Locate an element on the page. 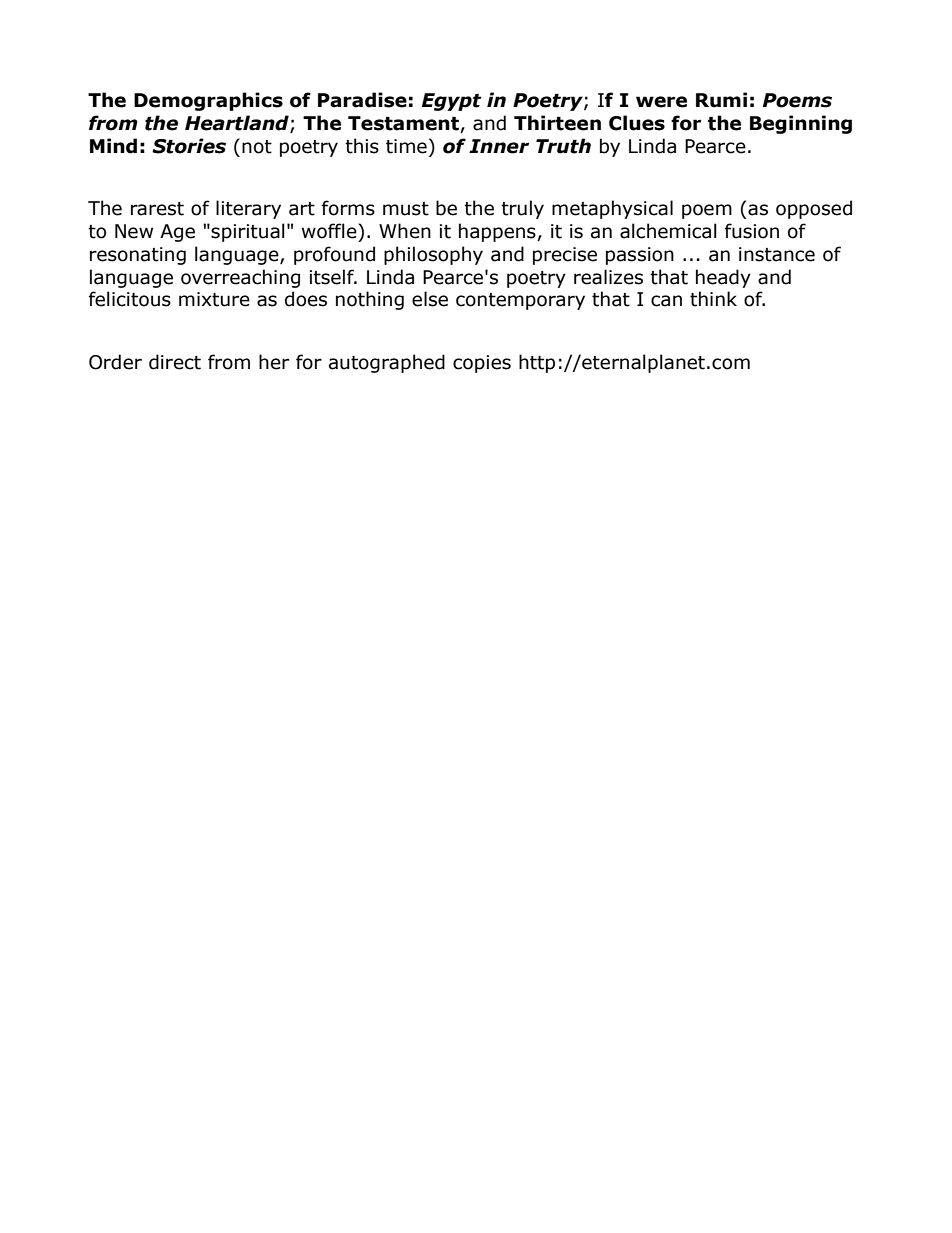  happens is located at coordinates (498, 232).
